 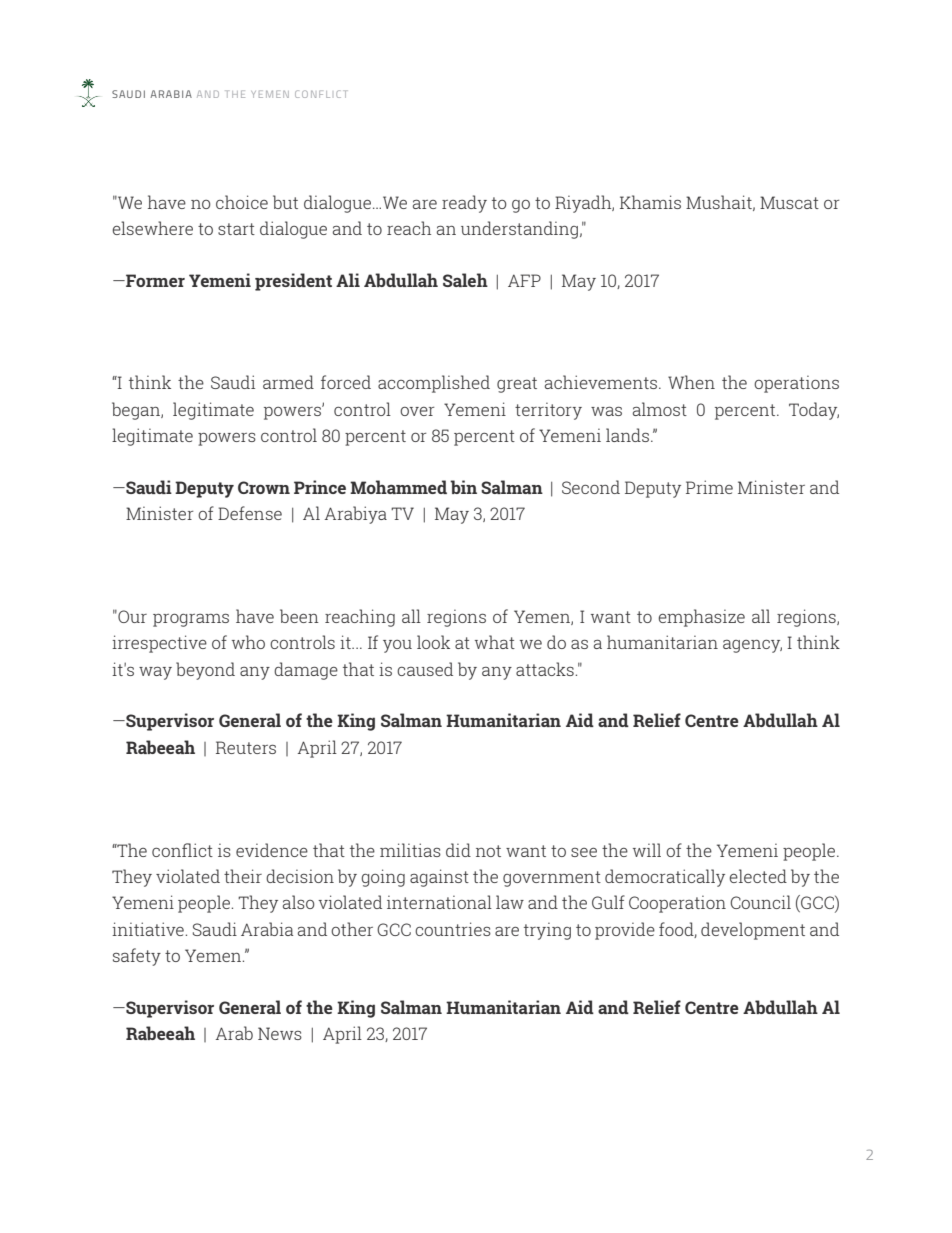 What do you see at coordinates (453, 929) in the page?
I see `countries` at bounding box center [453, 929].
